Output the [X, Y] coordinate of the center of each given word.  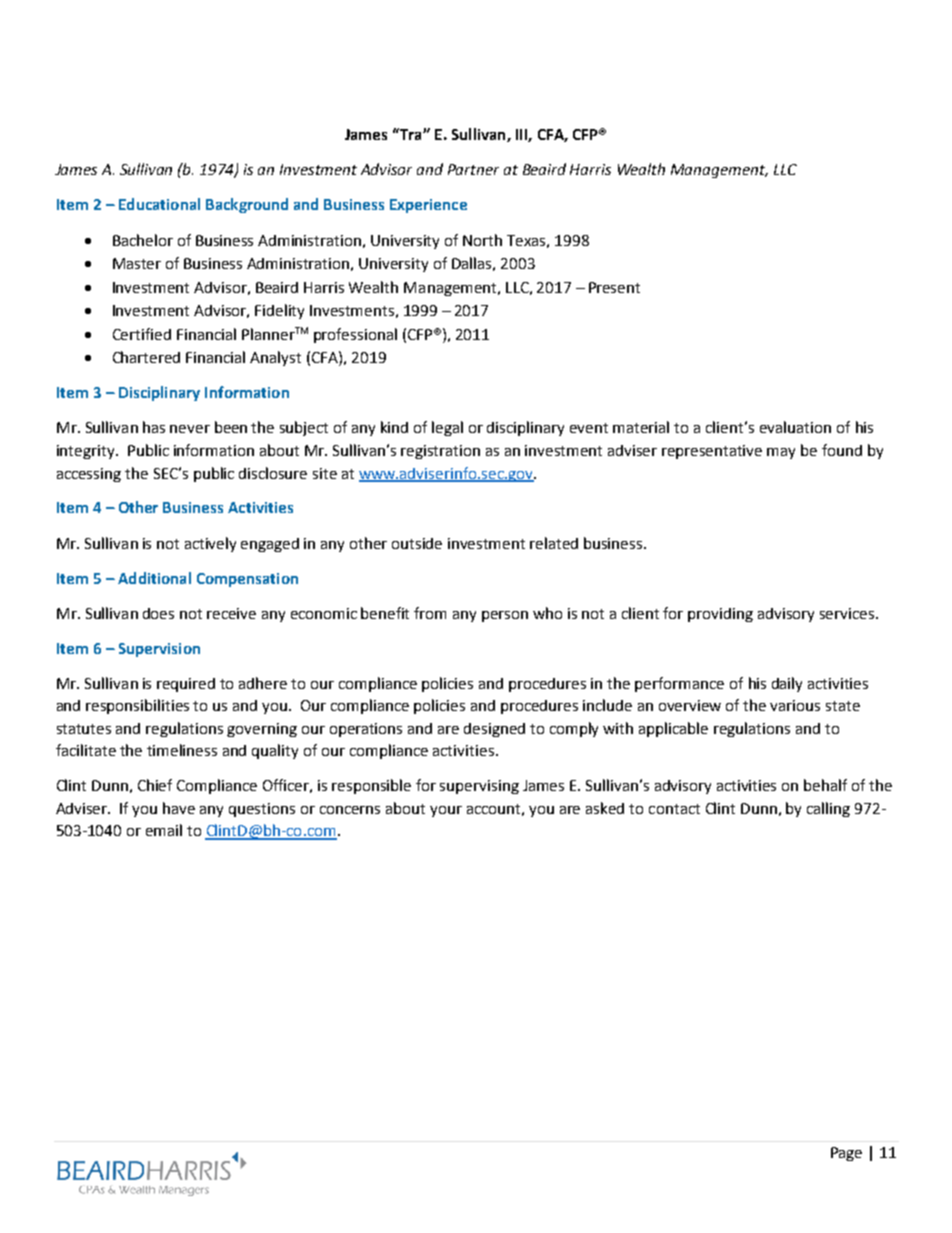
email [164, 830]
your [446, 811]
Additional [154, 578]
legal [447, 428]
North [482, 240]
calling [828, 809]
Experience [428, 206]
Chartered [146, 357]
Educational [159, 204]
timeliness [182, 750]
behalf [825, 785]
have [179, 808]
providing [720, 615]
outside [417, 543]
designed [494, 730]
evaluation [795, 427]
